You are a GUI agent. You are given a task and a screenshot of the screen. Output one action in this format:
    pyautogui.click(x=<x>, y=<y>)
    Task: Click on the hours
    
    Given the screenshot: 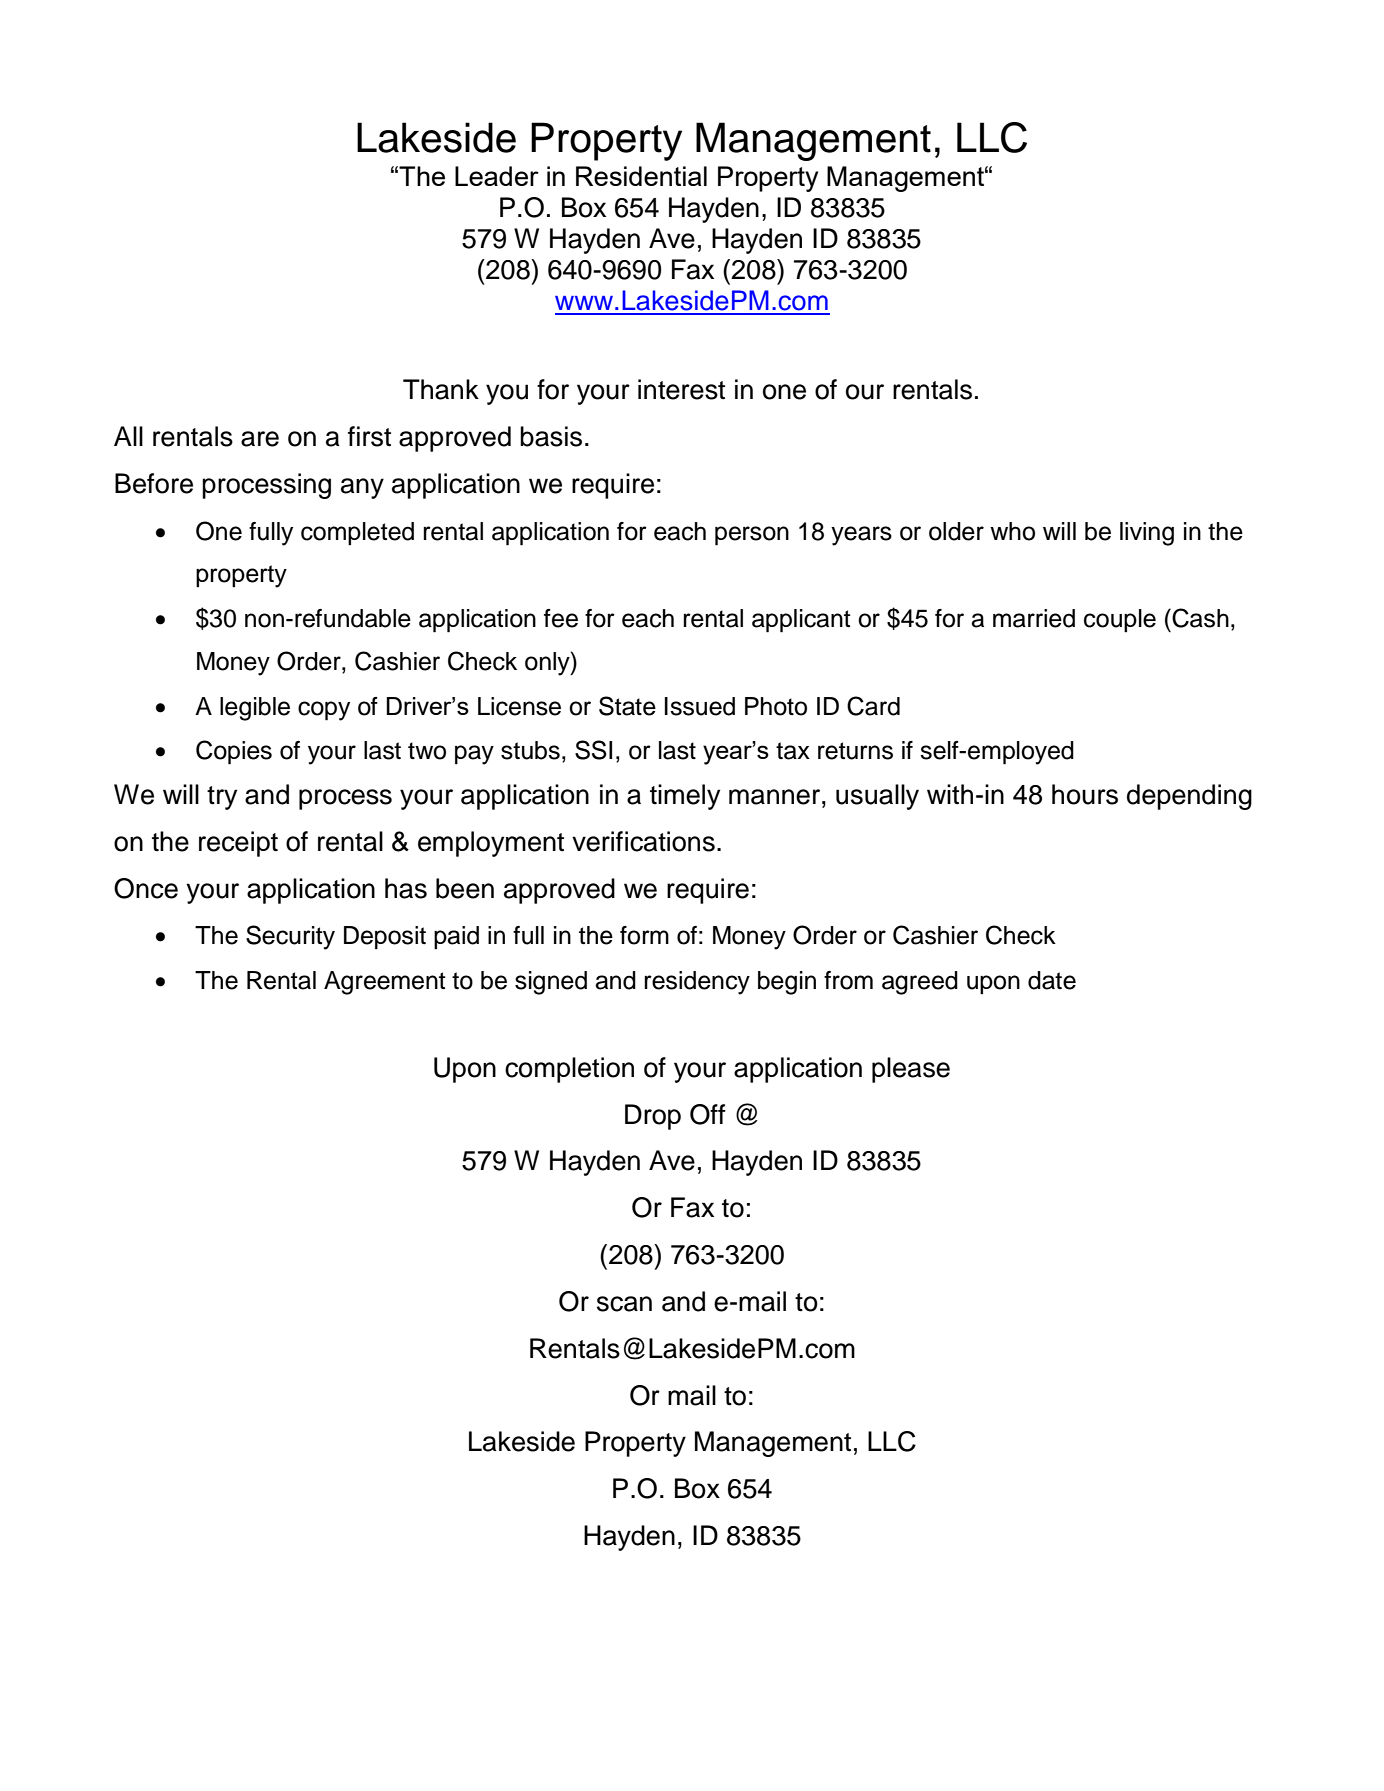 What is the action you would take?
    pyautogui.click(x=1085, y=794)
